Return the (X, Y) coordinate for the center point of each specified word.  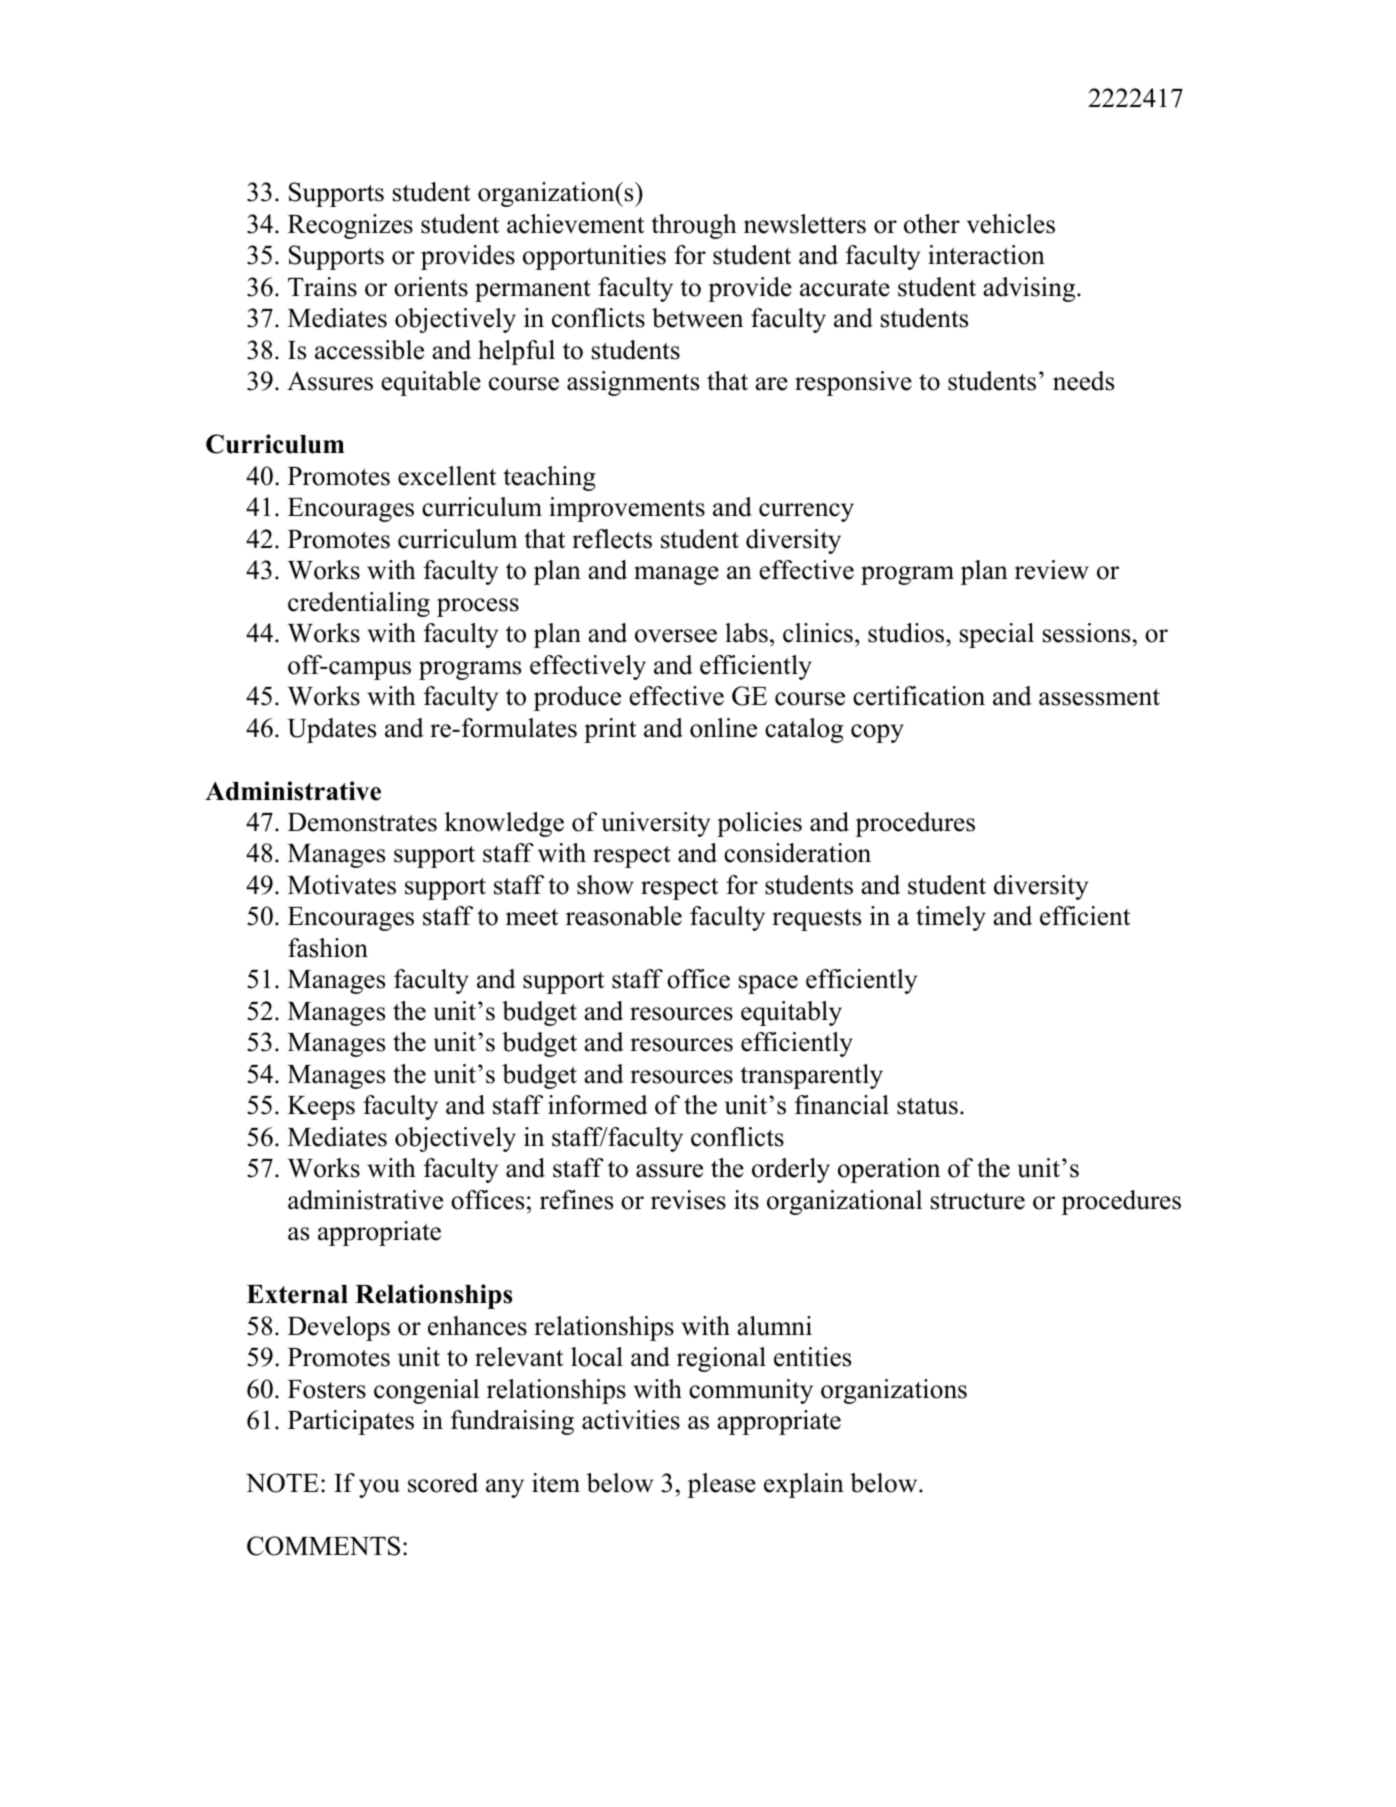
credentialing (359, 604)
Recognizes (350, 226)
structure (978, 1201)
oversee (676, 636)
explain (804, 1485)
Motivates (342, 885)
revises (688, 1200)
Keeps (321, 1108)
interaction (986, 255)
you (379, 1488)
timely (951, 918)
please (722, 1485)
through (694, 226)
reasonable (624, 916)
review (1052, 570)
